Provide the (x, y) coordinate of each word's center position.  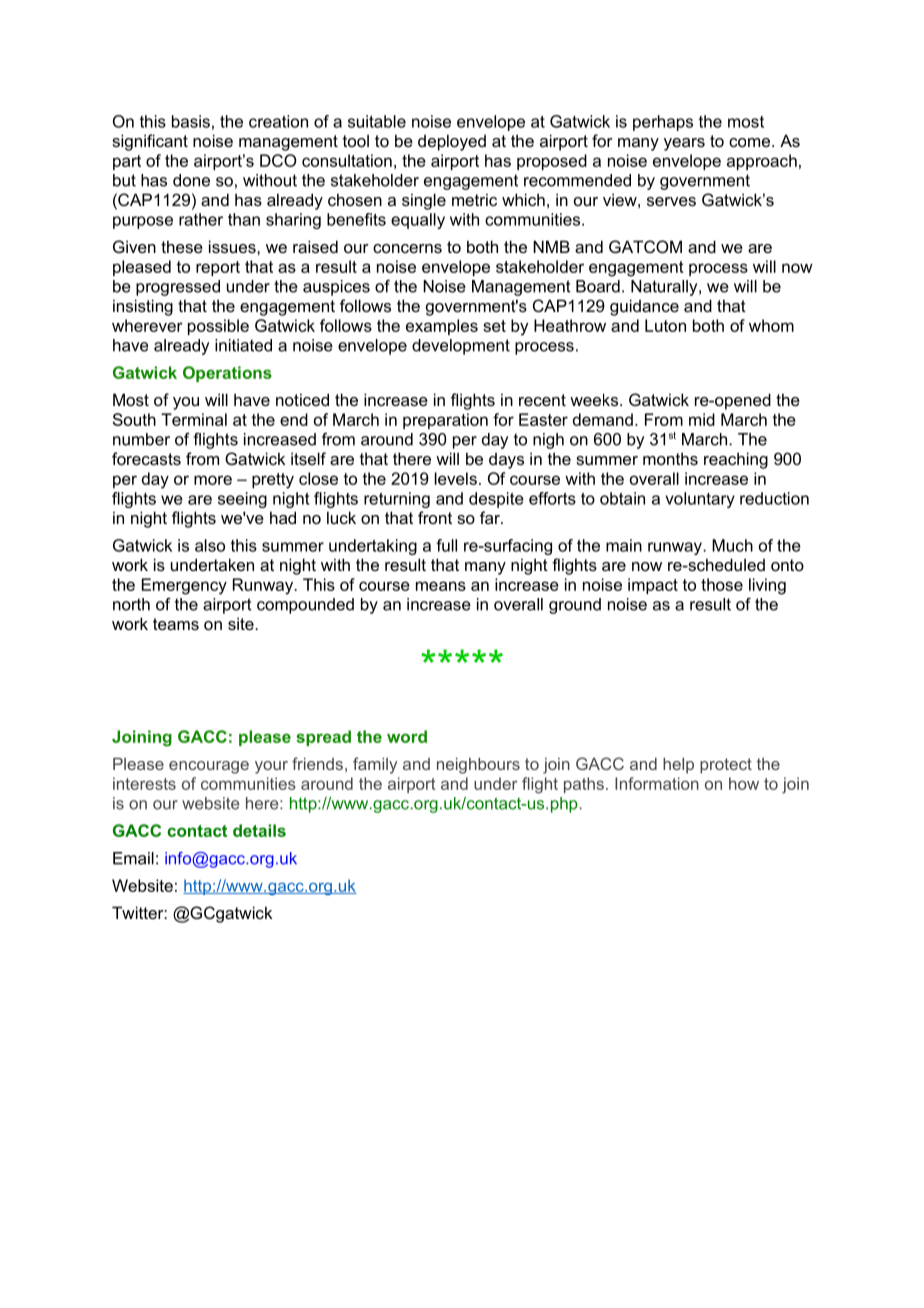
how (744, 783)
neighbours (478, 766)
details (259, 830)
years (684, 144)
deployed (452, 142)
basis (191, 121)
